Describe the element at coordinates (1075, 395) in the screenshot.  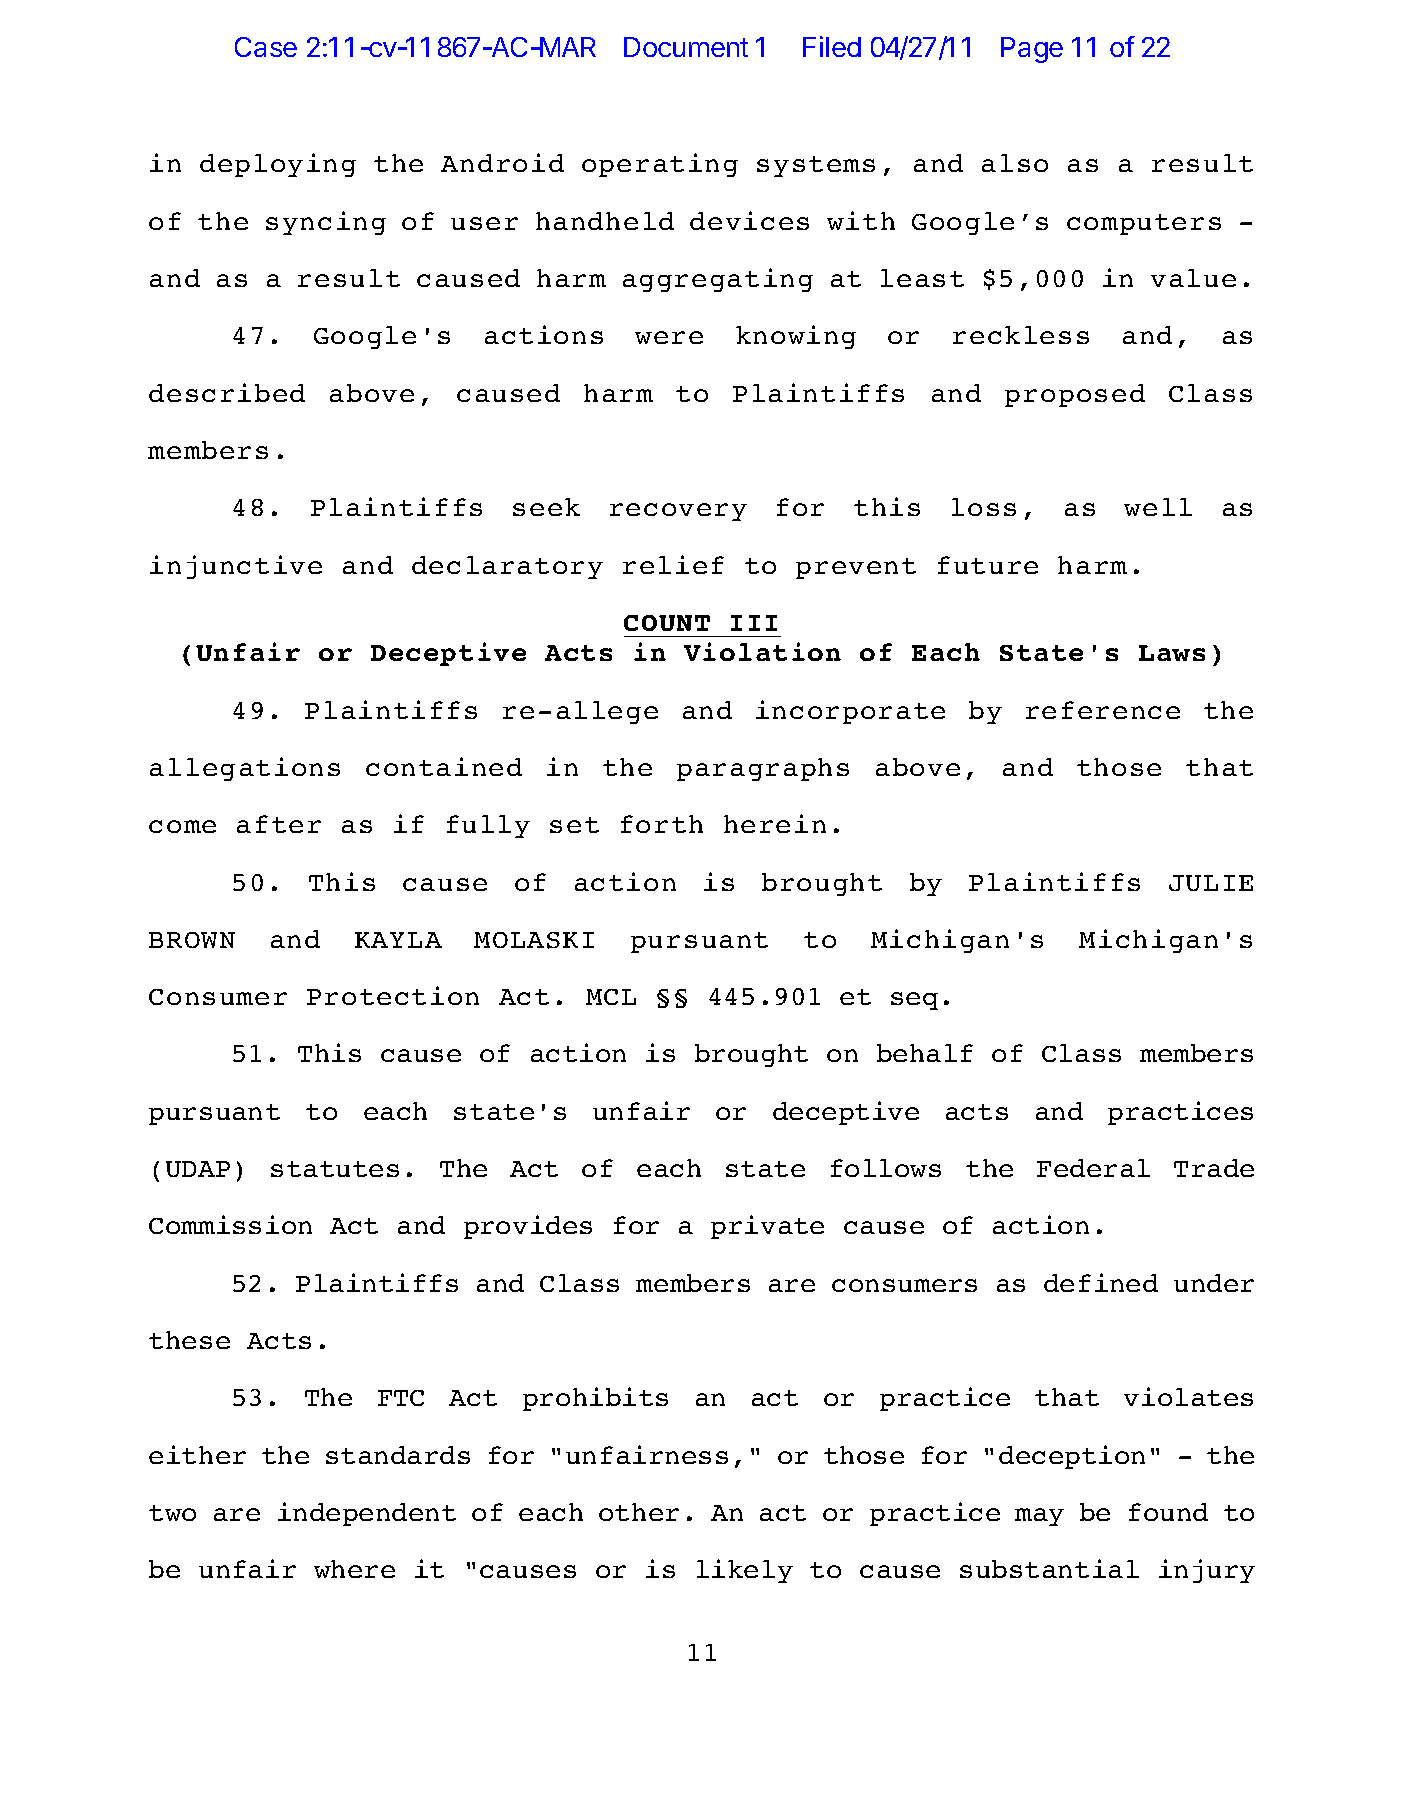
I see `proposed` at that location.
